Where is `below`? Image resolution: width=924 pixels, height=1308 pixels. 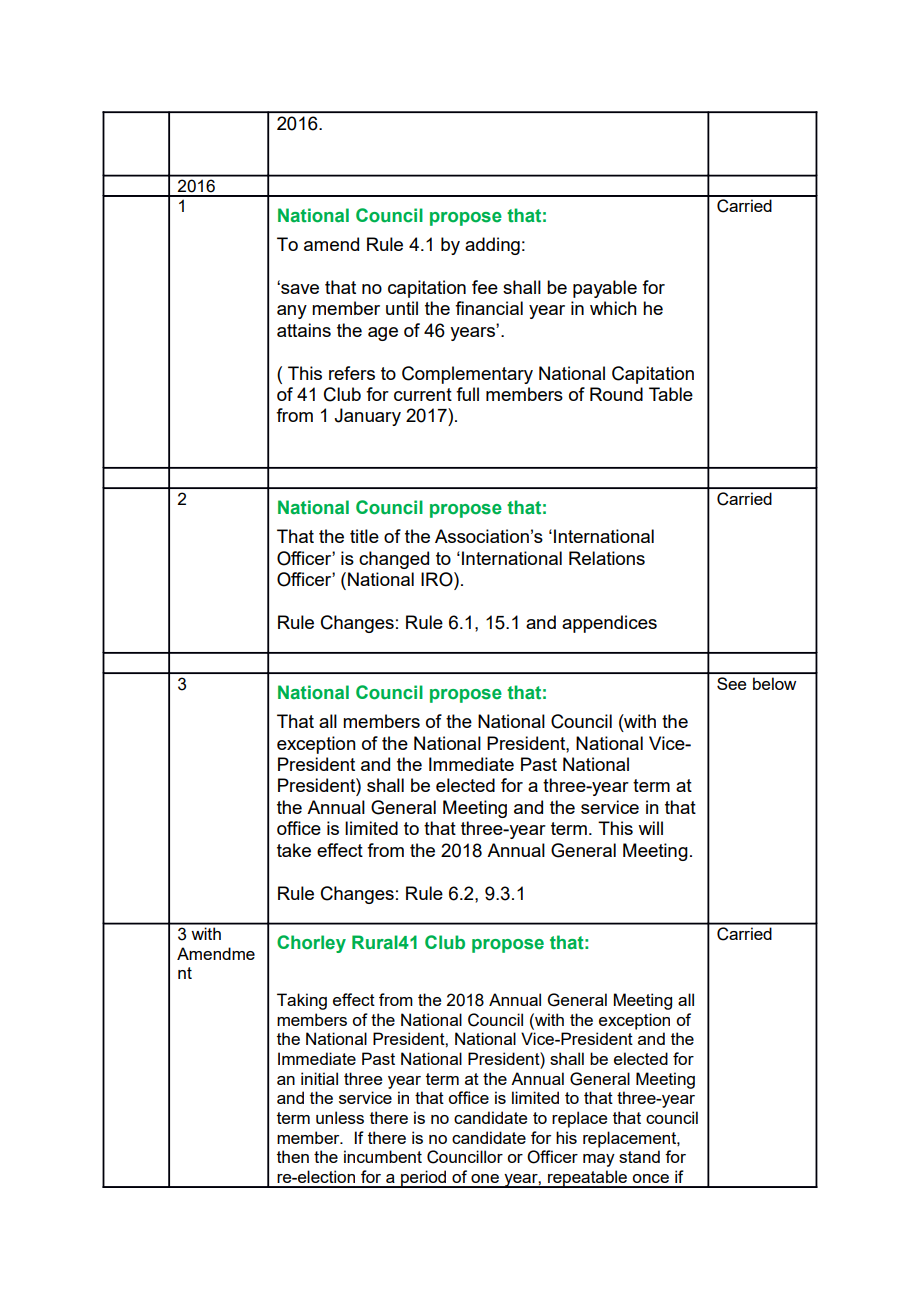
below is located at coordinates (774, 683).
